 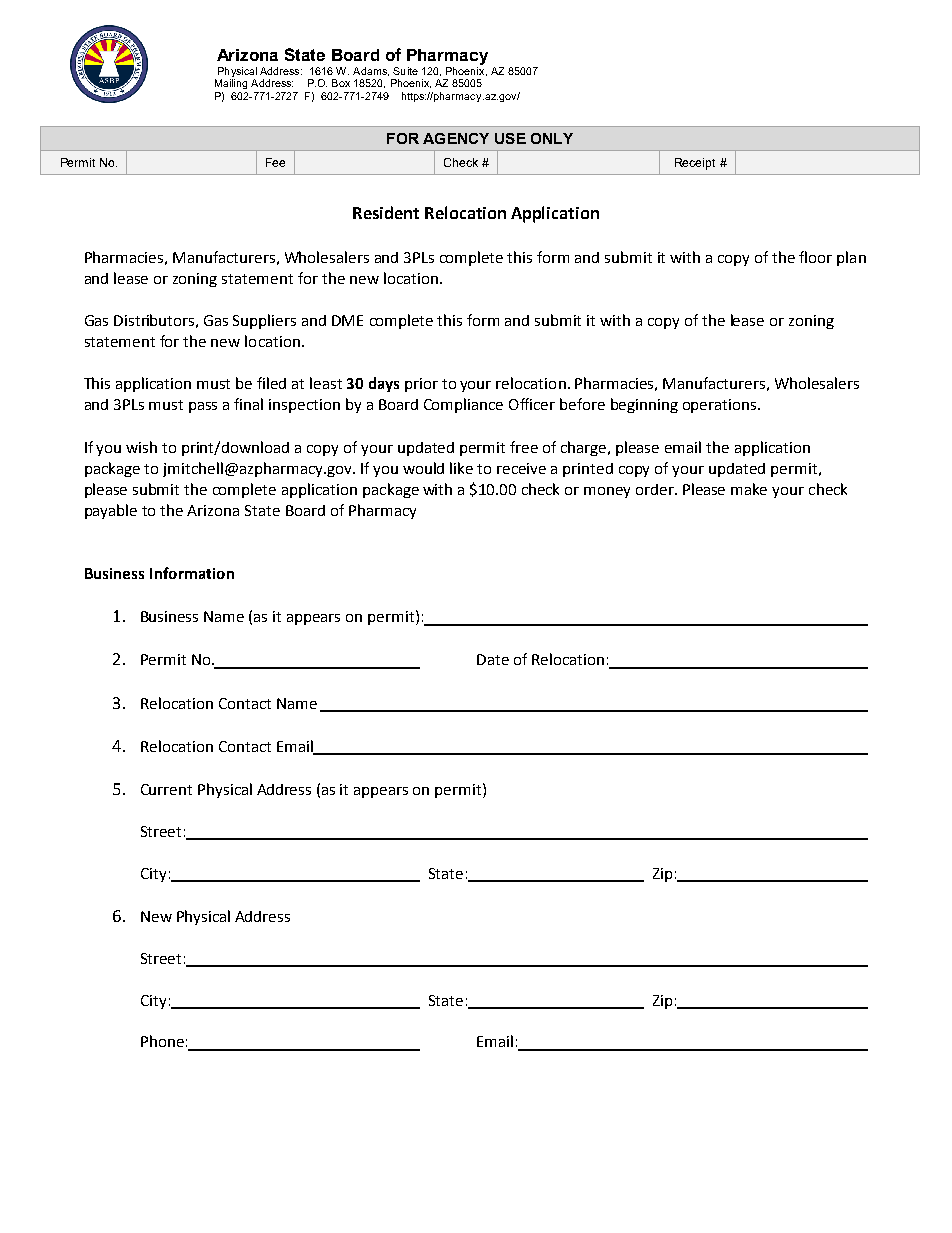 What do you see at coordinates (695, 164) in the screenshot?
I see `Receipt` at bounding box center [695, 164].
